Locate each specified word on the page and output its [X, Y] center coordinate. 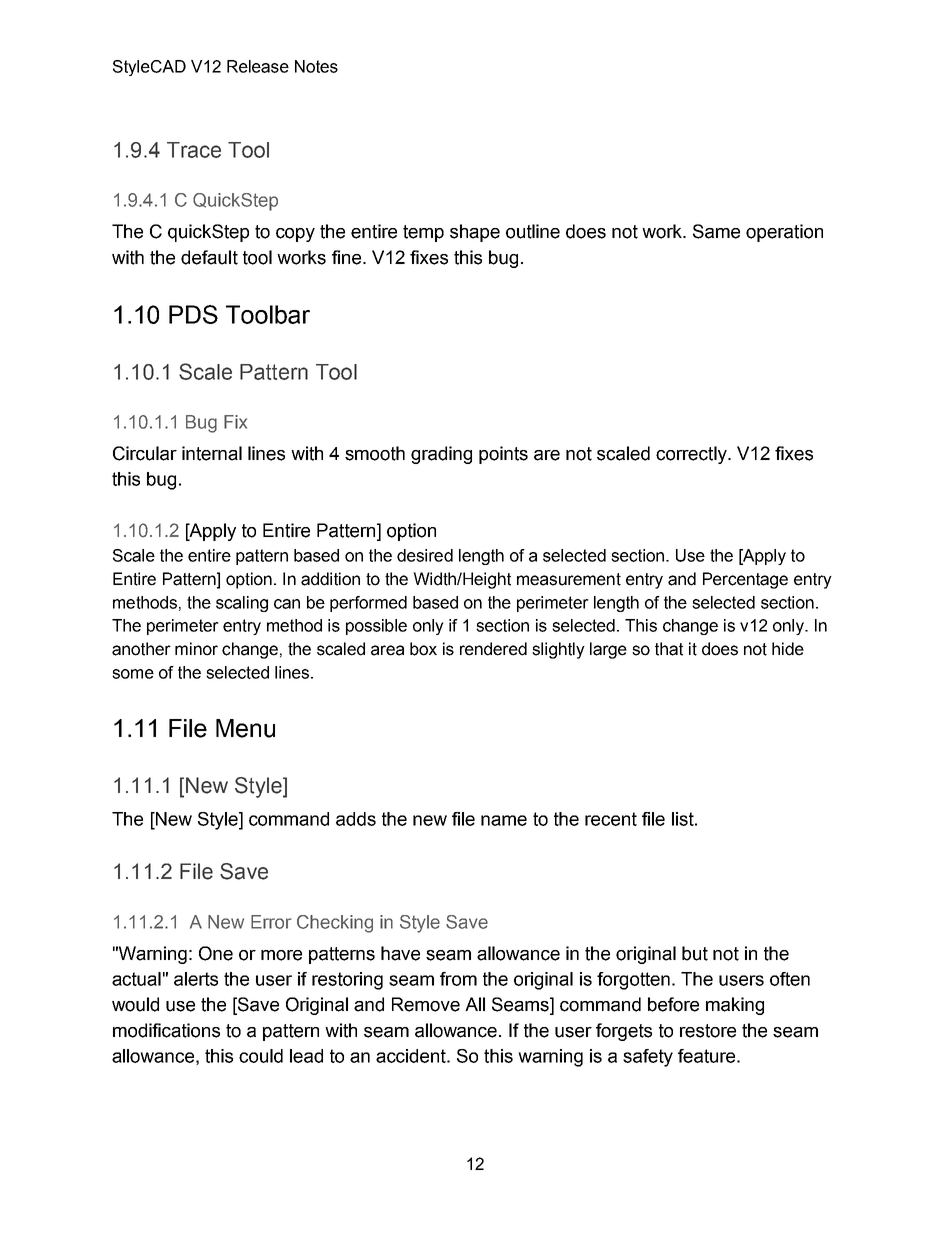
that [669, 649]
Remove [426, 1004]
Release [258, 66]
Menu [245, 728]
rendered [493, 649]
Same [716, 231]
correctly [692, 455]
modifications [166, 1030]
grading [441, 455]
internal [212, 453]
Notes [316, 66]
